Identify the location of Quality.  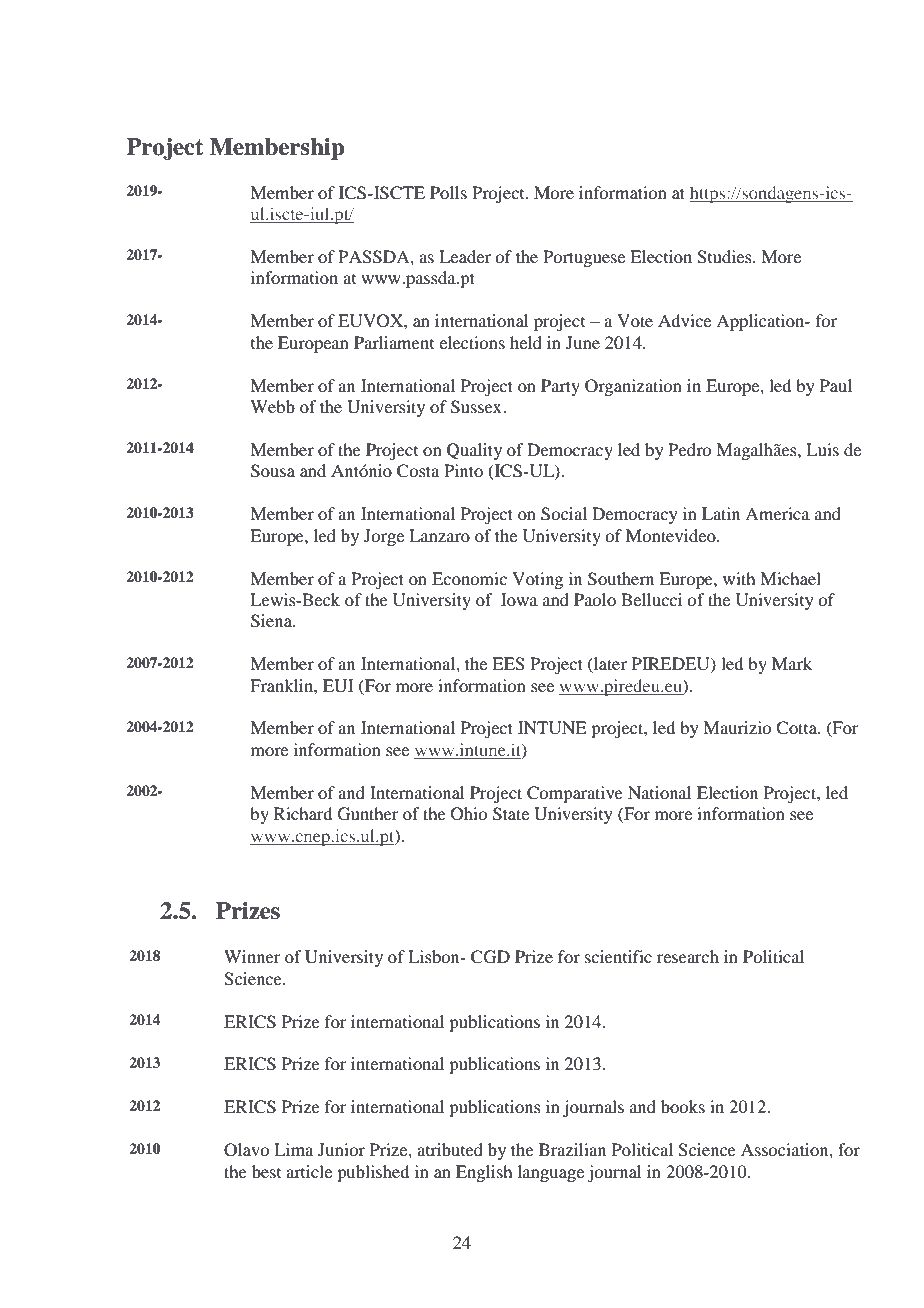
(474, 451).
